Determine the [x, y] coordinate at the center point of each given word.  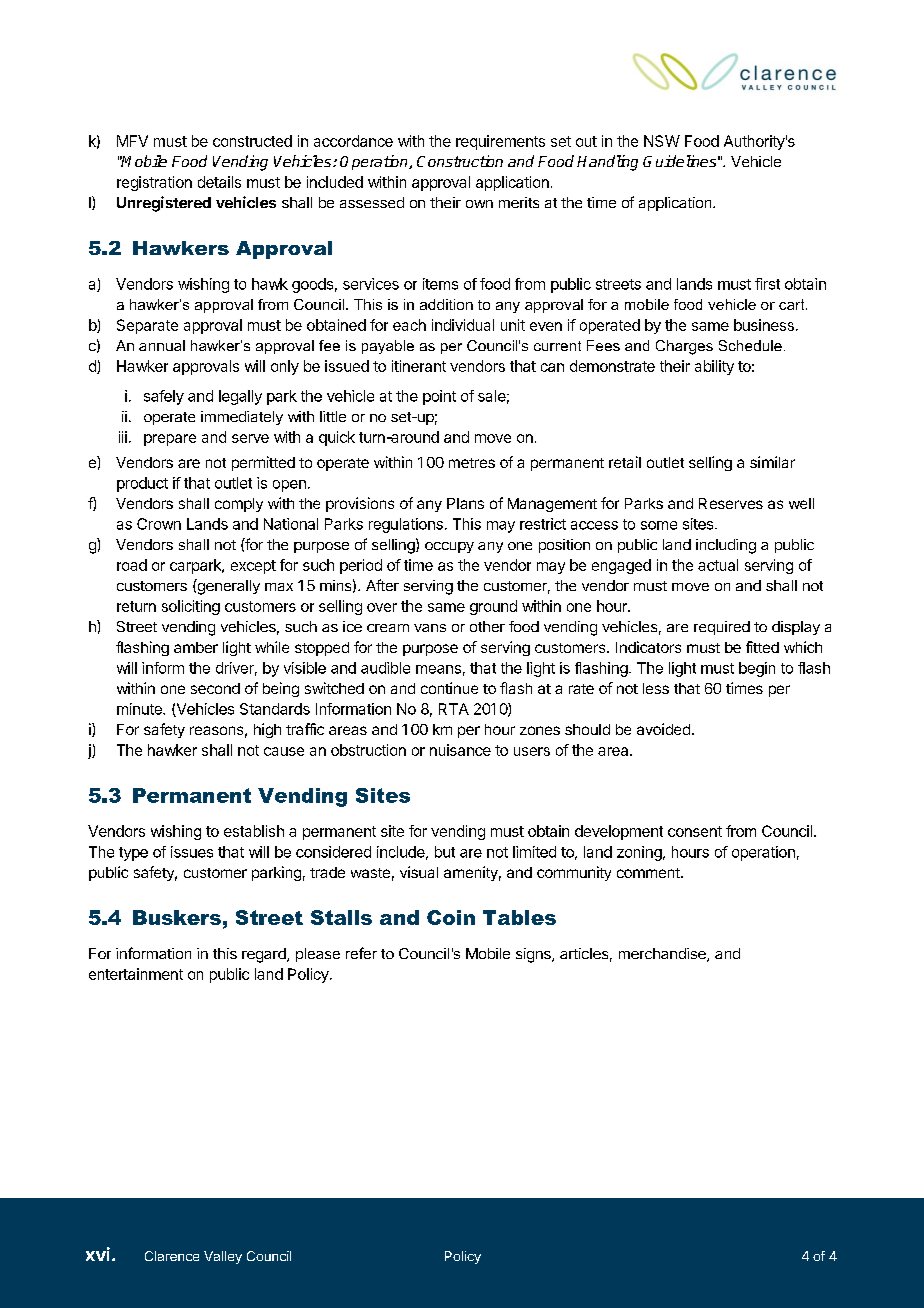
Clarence [172, 1256]
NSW [662, 141]
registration [154, 183]
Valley [223, 1257]
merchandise [663, 955]
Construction [460, 161]
